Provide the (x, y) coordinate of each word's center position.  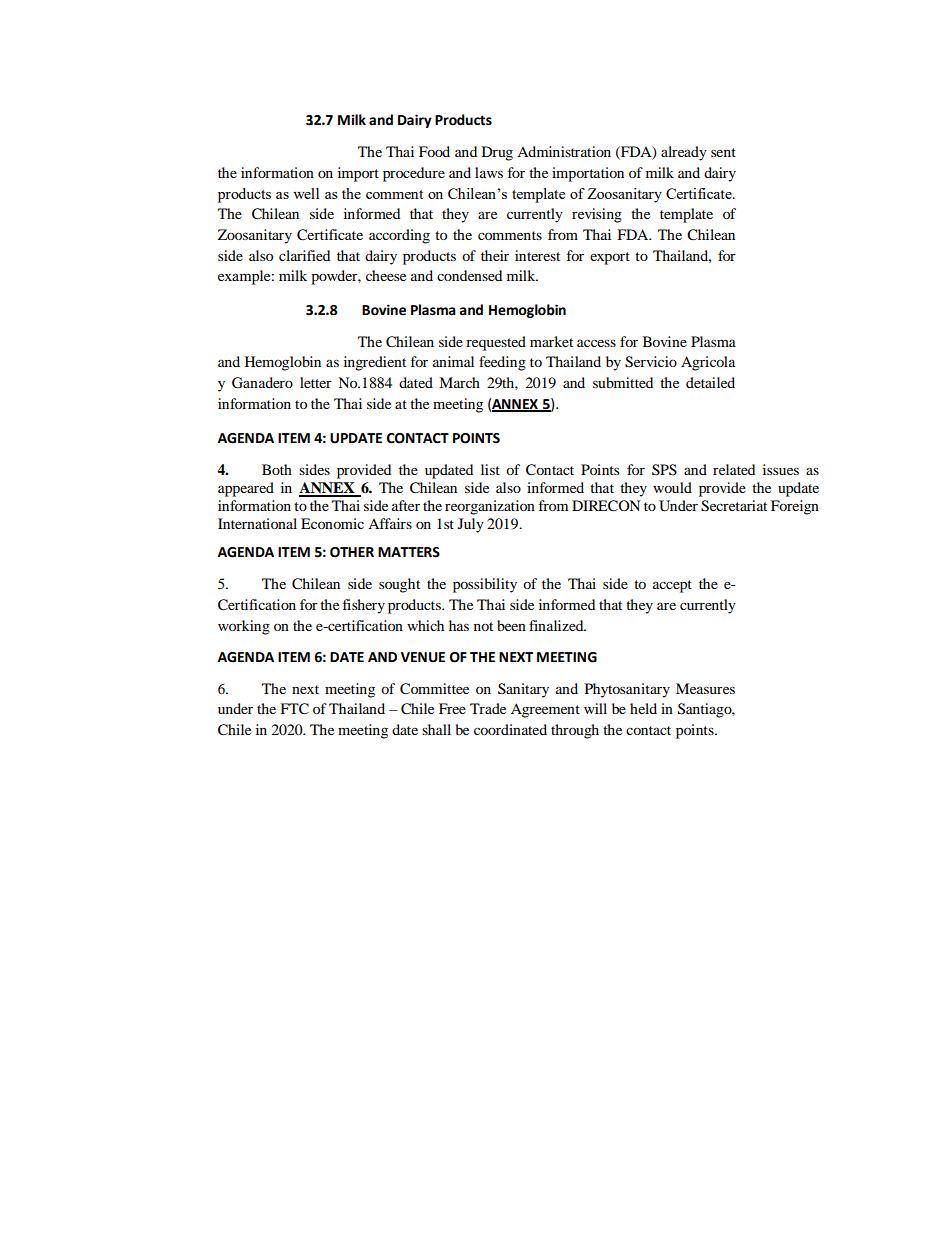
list (490, 469)
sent (723, 152)
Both (277, 469)
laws (489, 172)
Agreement (545, 710)
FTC (294, 709)
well (306, 193)
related (734, 469)
